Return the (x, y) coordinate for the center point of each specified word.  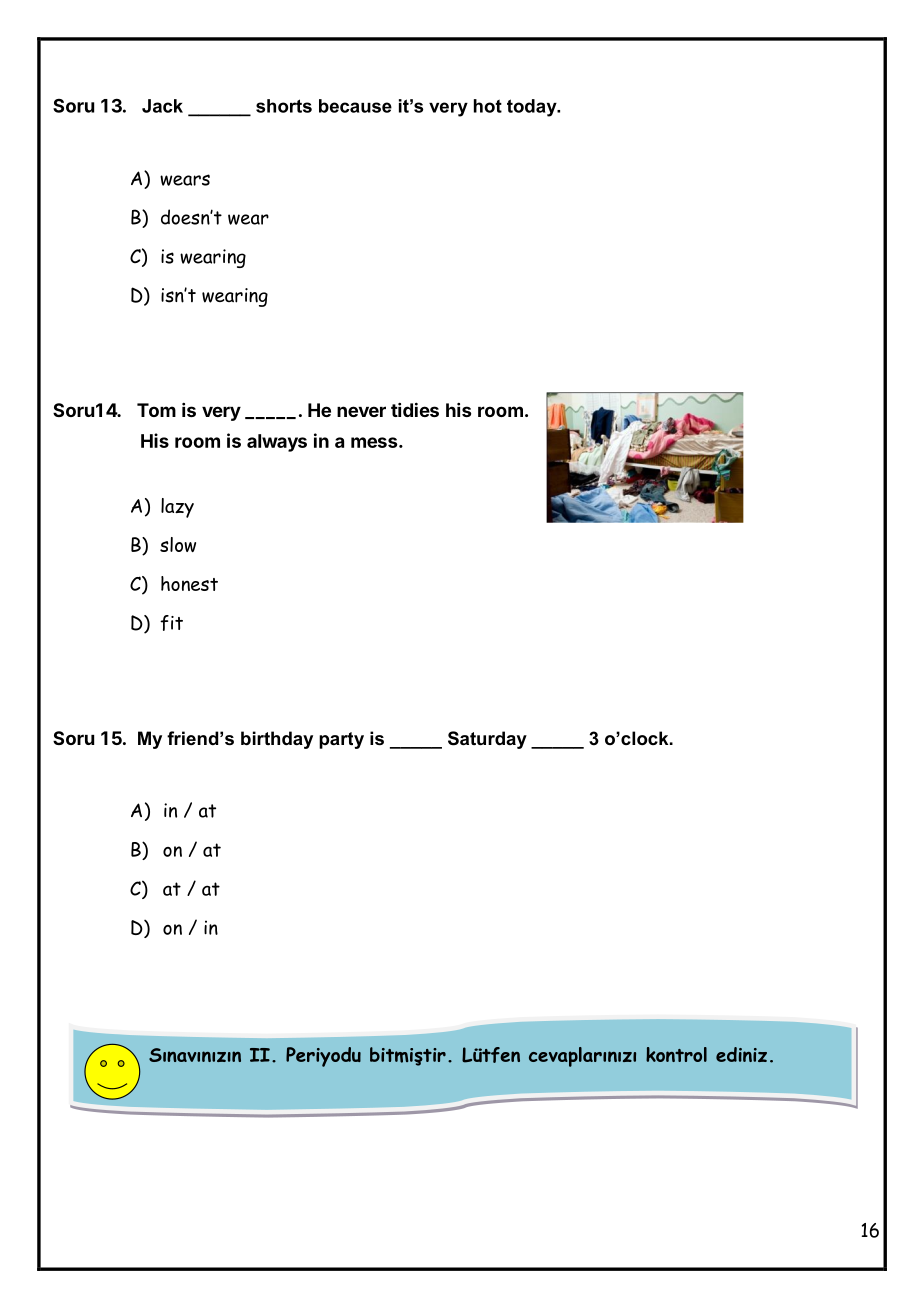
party (341, 740)
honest (189, 583)
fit (171, 623)
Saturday (487, 740)
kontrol (676, 1054)
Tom (156, 410)
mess (375, 442)
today (533, 108)
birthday (277, 740)
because (355, 106)
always (277, 443)
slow (178, 544)
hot (488, 106)
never (361, 411)
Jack (162, 106)
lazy (177, 508)
